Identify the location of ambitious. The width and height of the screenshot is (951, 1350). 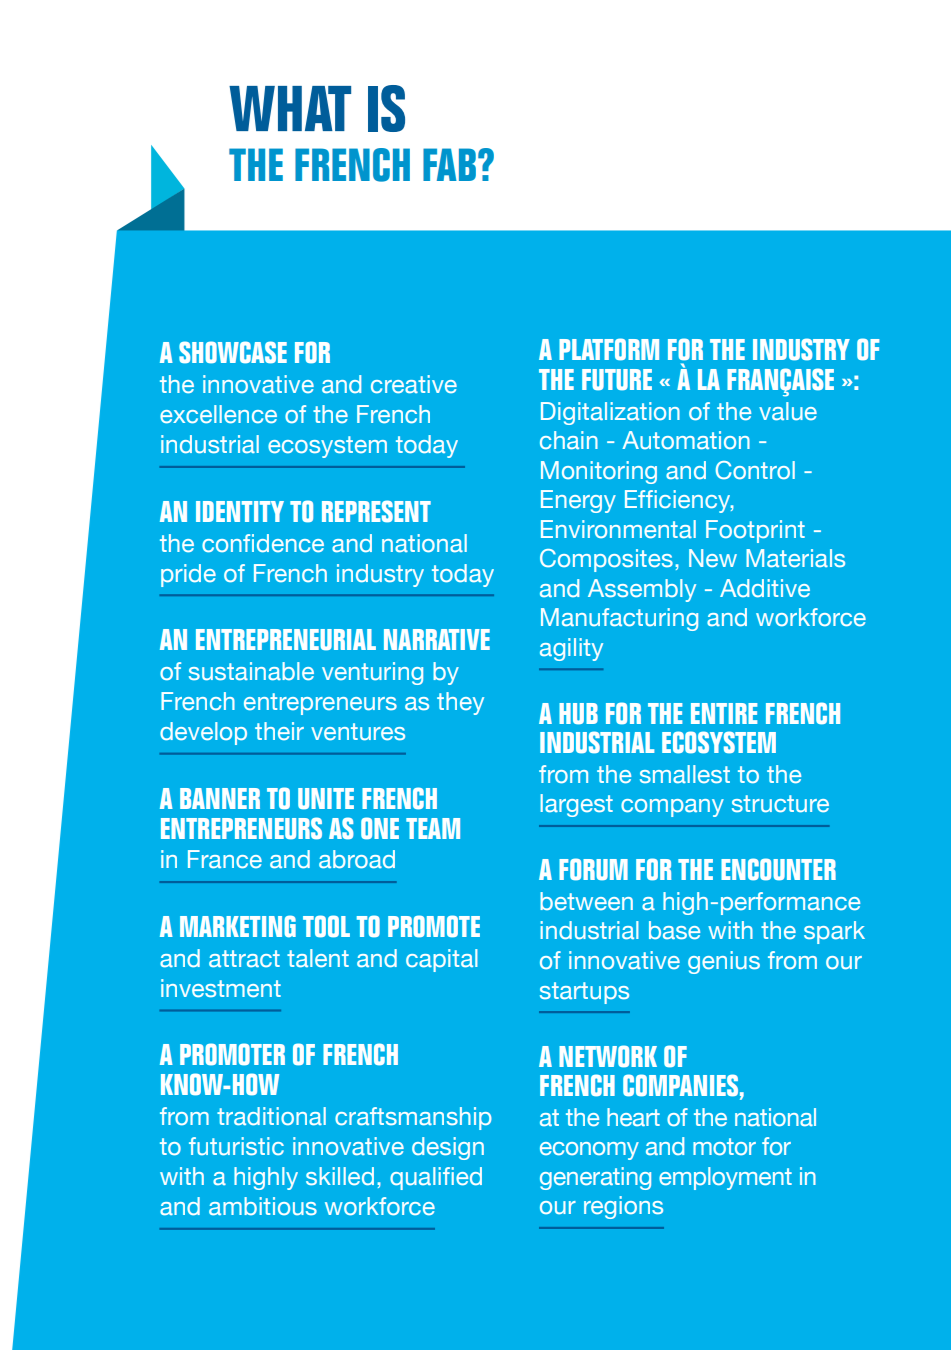
(263, 1206).
